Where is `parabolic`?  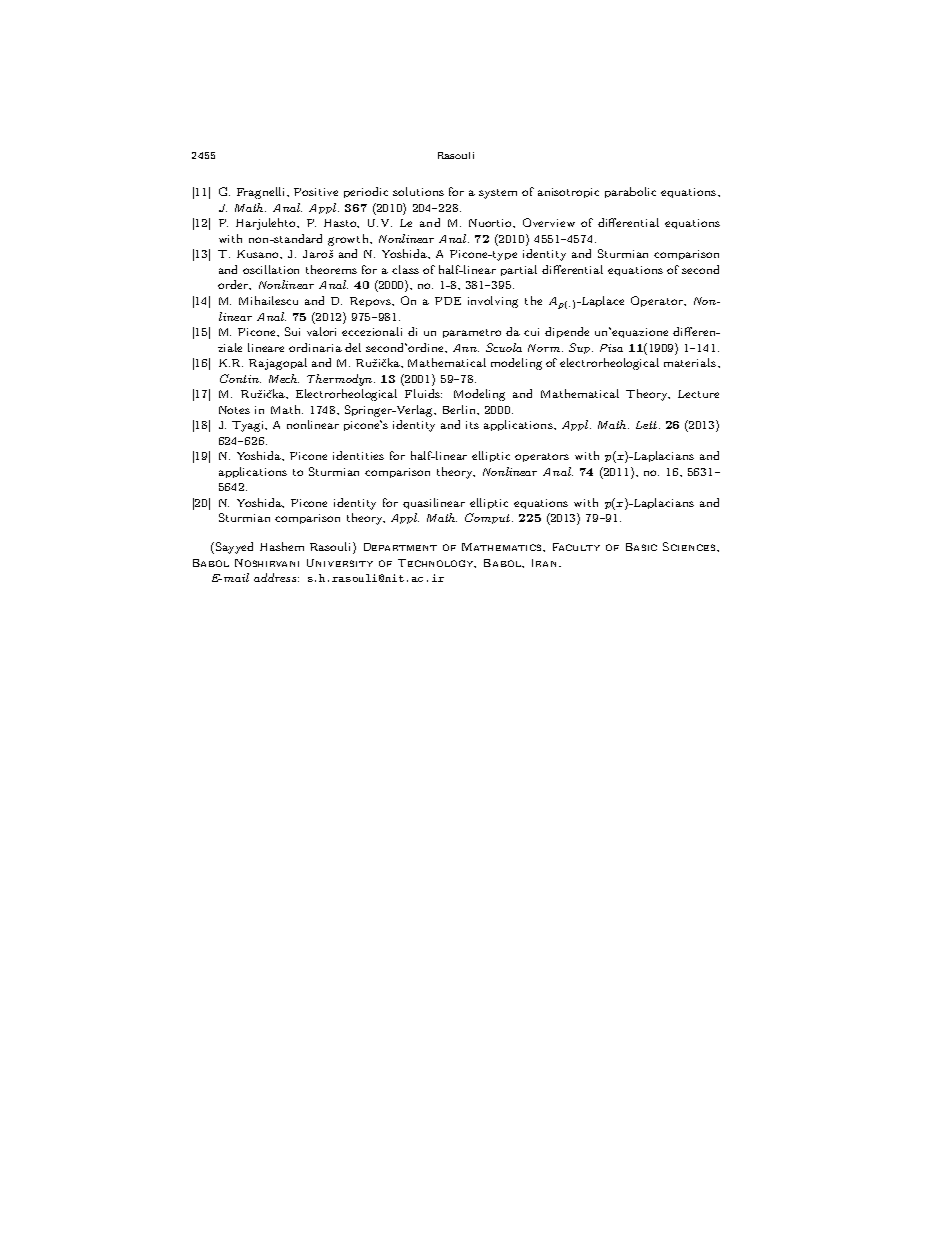
parabolic is located at coordinates (630, 192).
